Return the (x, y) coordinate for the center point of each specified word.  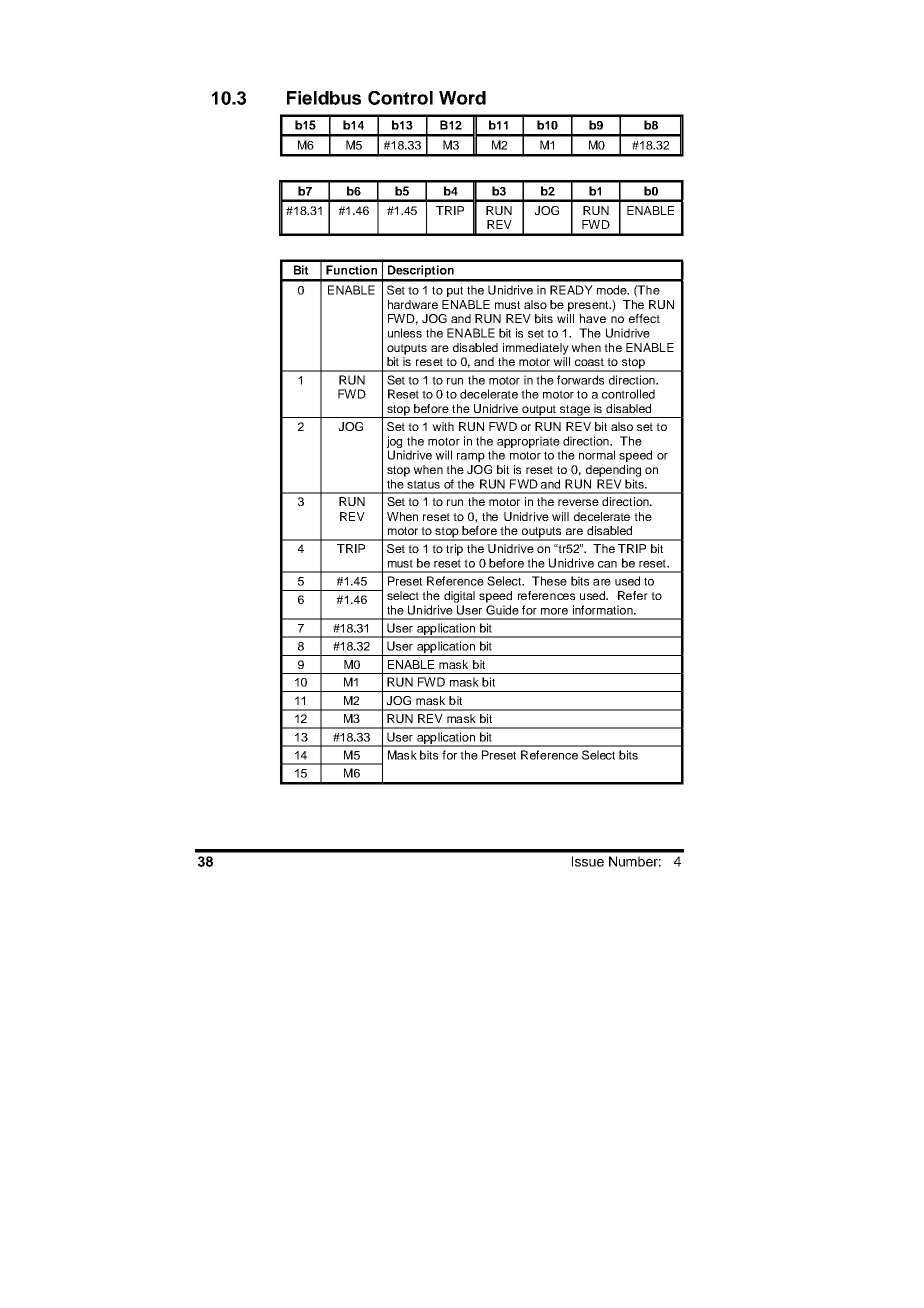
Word (462, 98)
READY (571, 290)
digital (459, 597)
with (443, 426)
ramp (471, 457)
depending (613, 471)
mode (613, 290)
